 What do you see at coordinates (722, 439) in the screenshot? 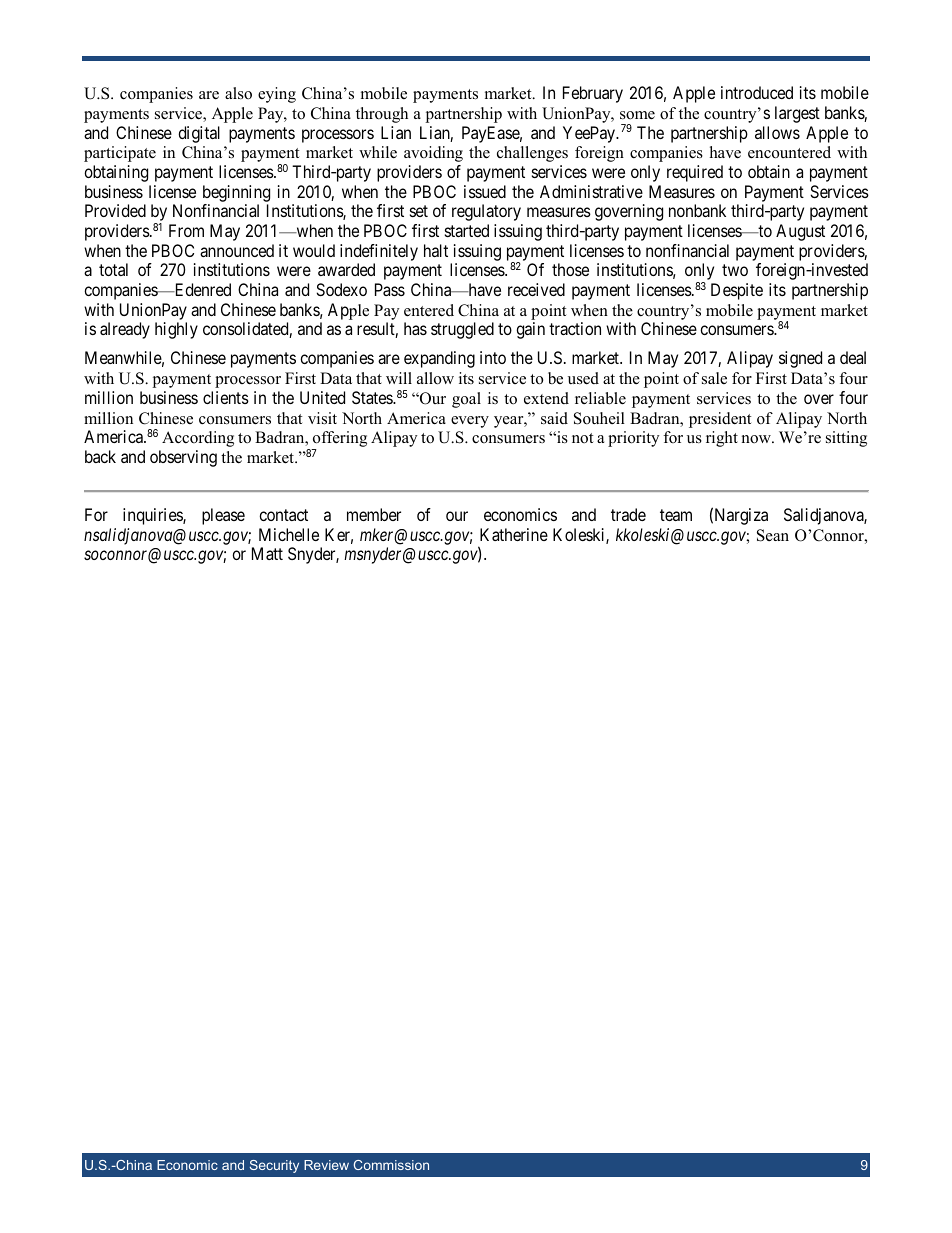
I see `right` at bounding box center [722, 439].
